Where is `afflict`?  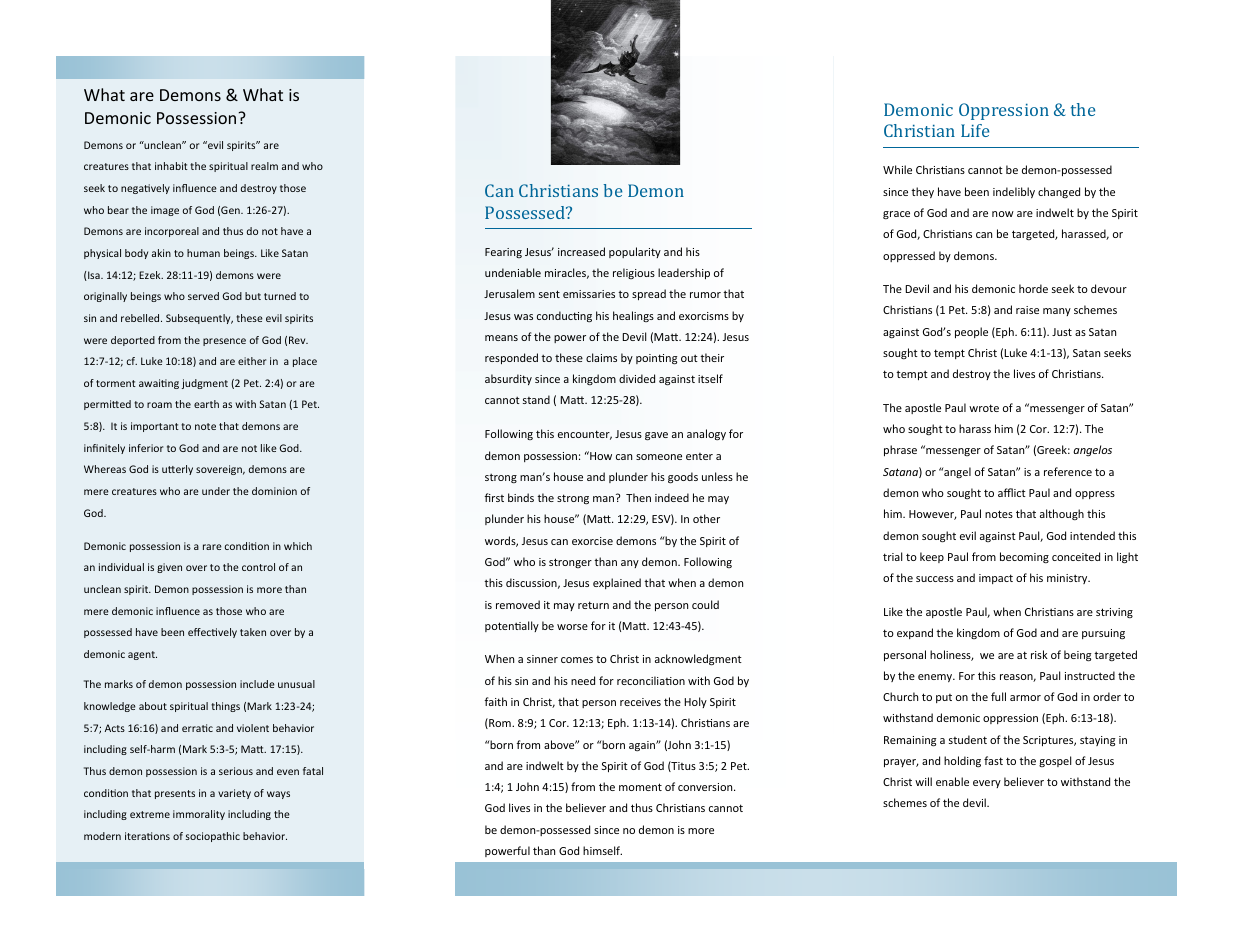 afflict is located at coordinates (1012, 492).
